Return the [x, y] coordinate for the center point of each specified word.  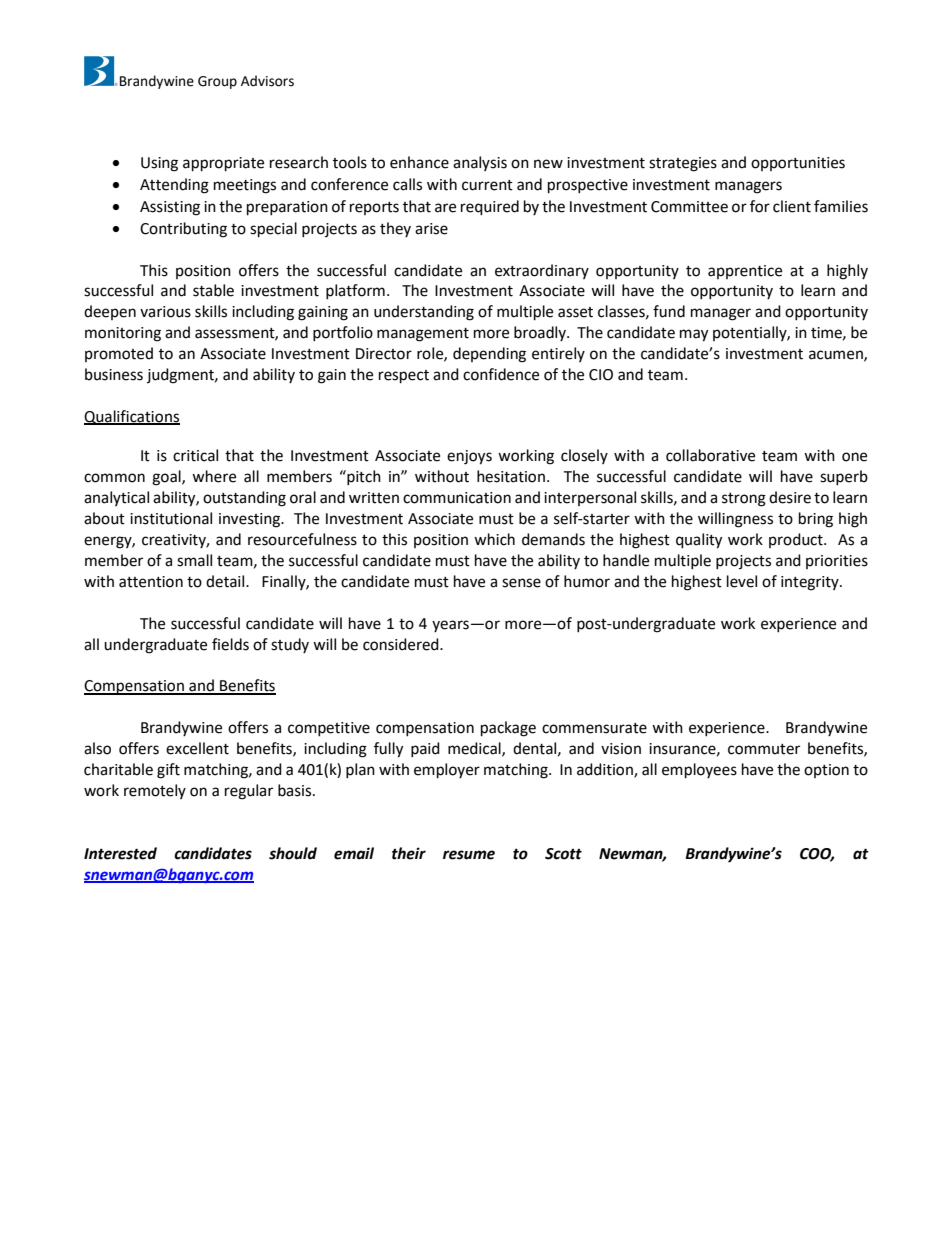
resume [469, 855]
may [694, 335]
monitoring [123, 334]
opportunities [798, 164]
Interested [120, 853]
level [742, 581]
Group [217, 82]
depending [489, 355]
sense [521, 583]
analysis [480, 163]
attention [151, 582]
